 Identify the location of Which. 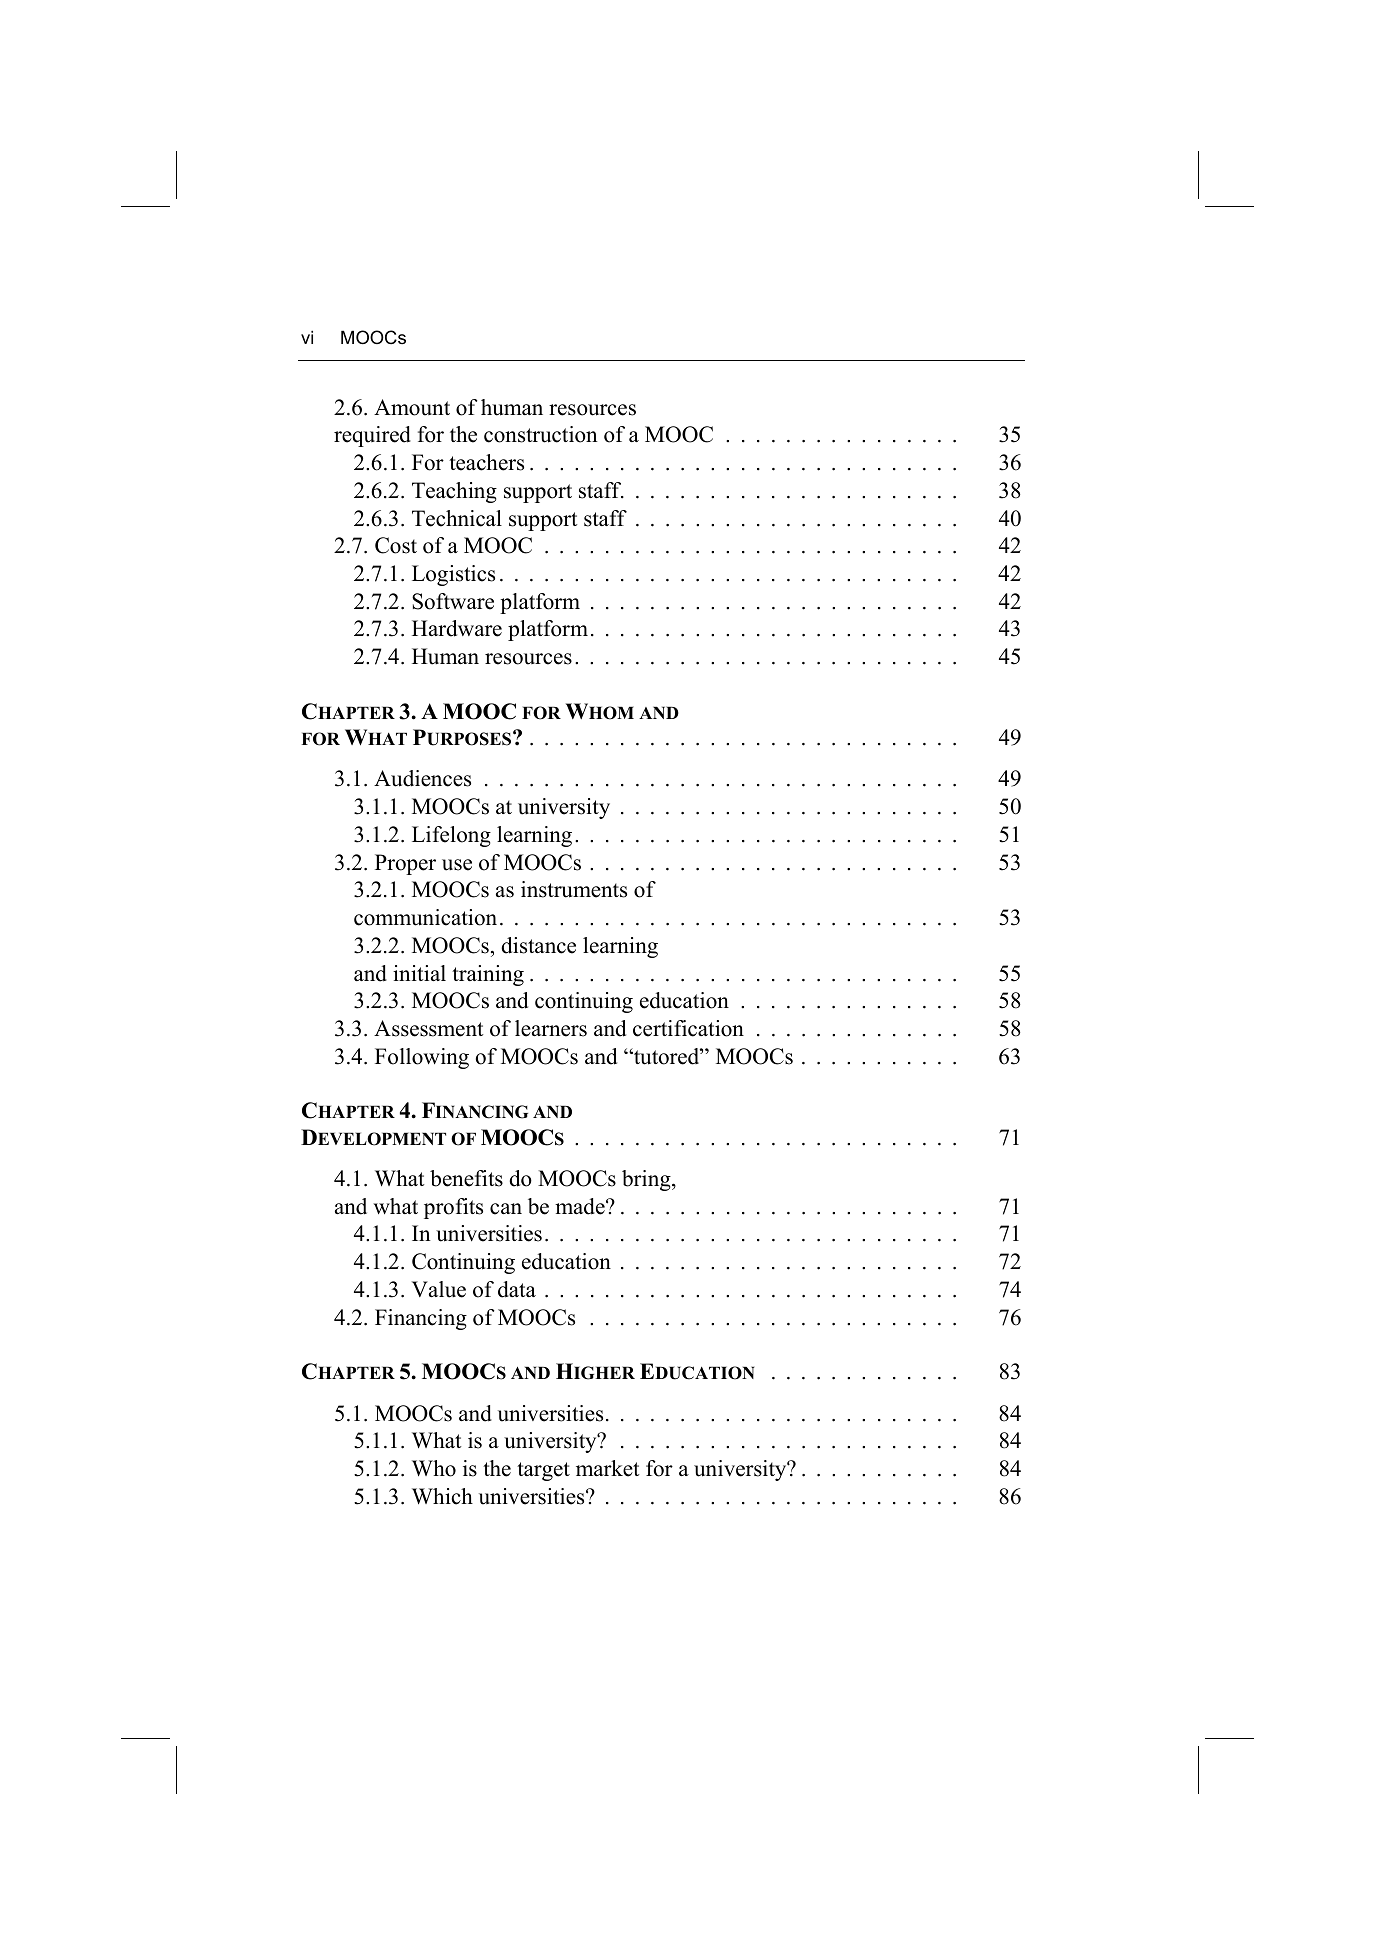
(442, 1496).
